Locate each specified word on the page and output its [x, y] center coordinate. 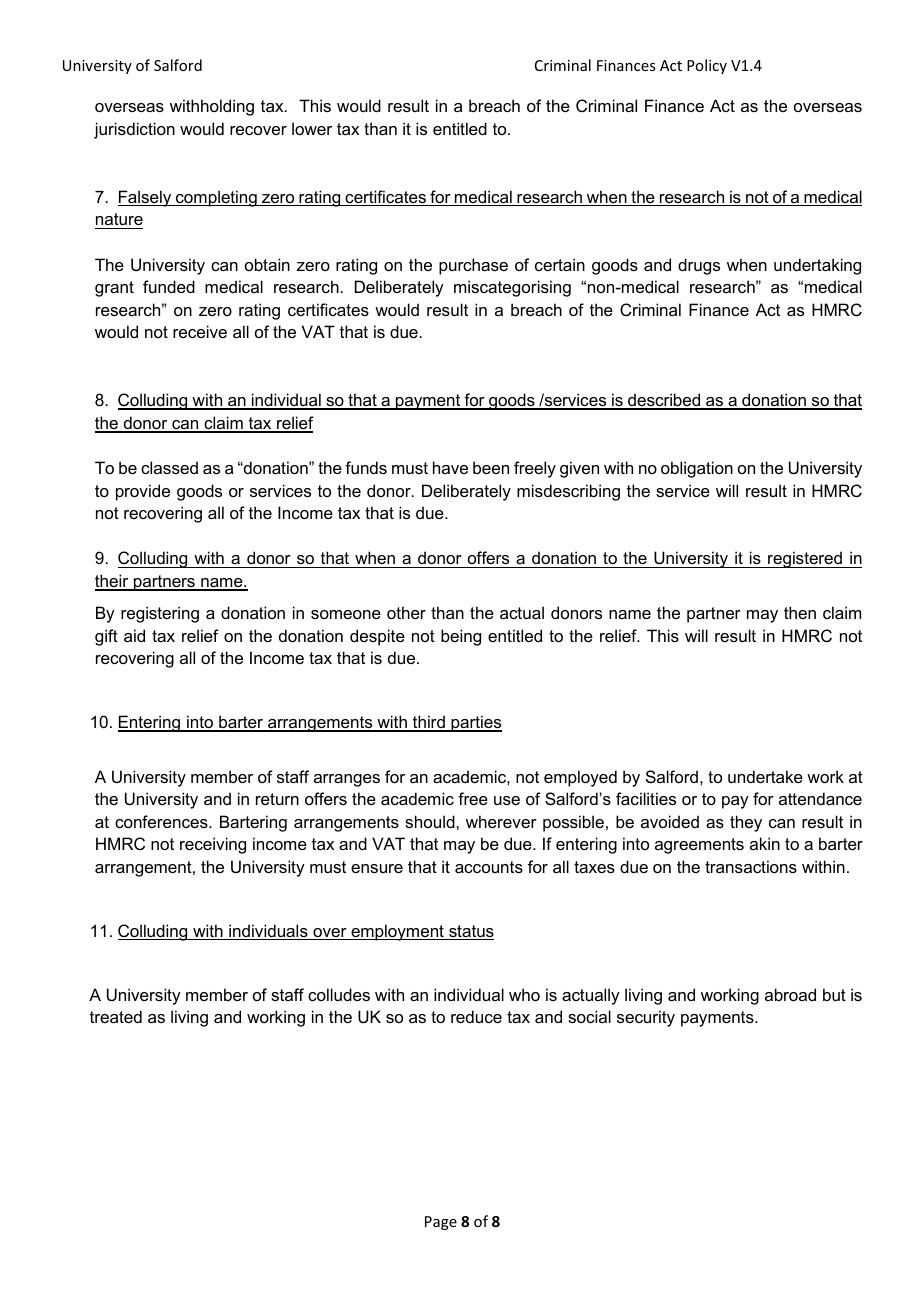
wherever [501, 821]
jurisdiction [134, 130]
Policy [707, 66]
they [746, 823]
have [450, 467]
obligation [697, 469]
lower [312, 128]
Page [441, 1223]
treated [116, 1016]
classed [169, 467]
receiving [213, 845]
